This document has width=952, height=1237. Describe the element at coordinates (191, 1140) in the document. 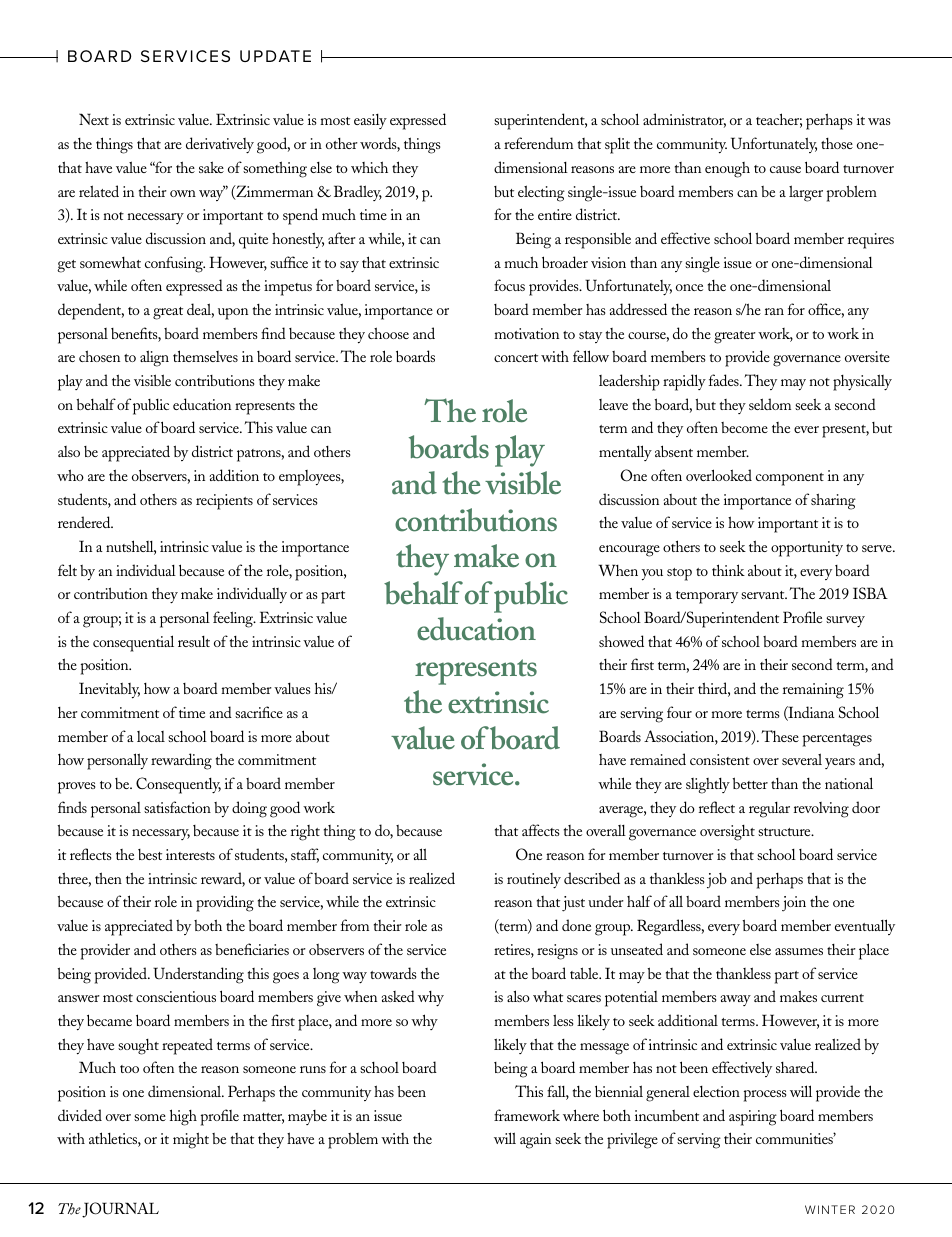

I see `might` at that location.
